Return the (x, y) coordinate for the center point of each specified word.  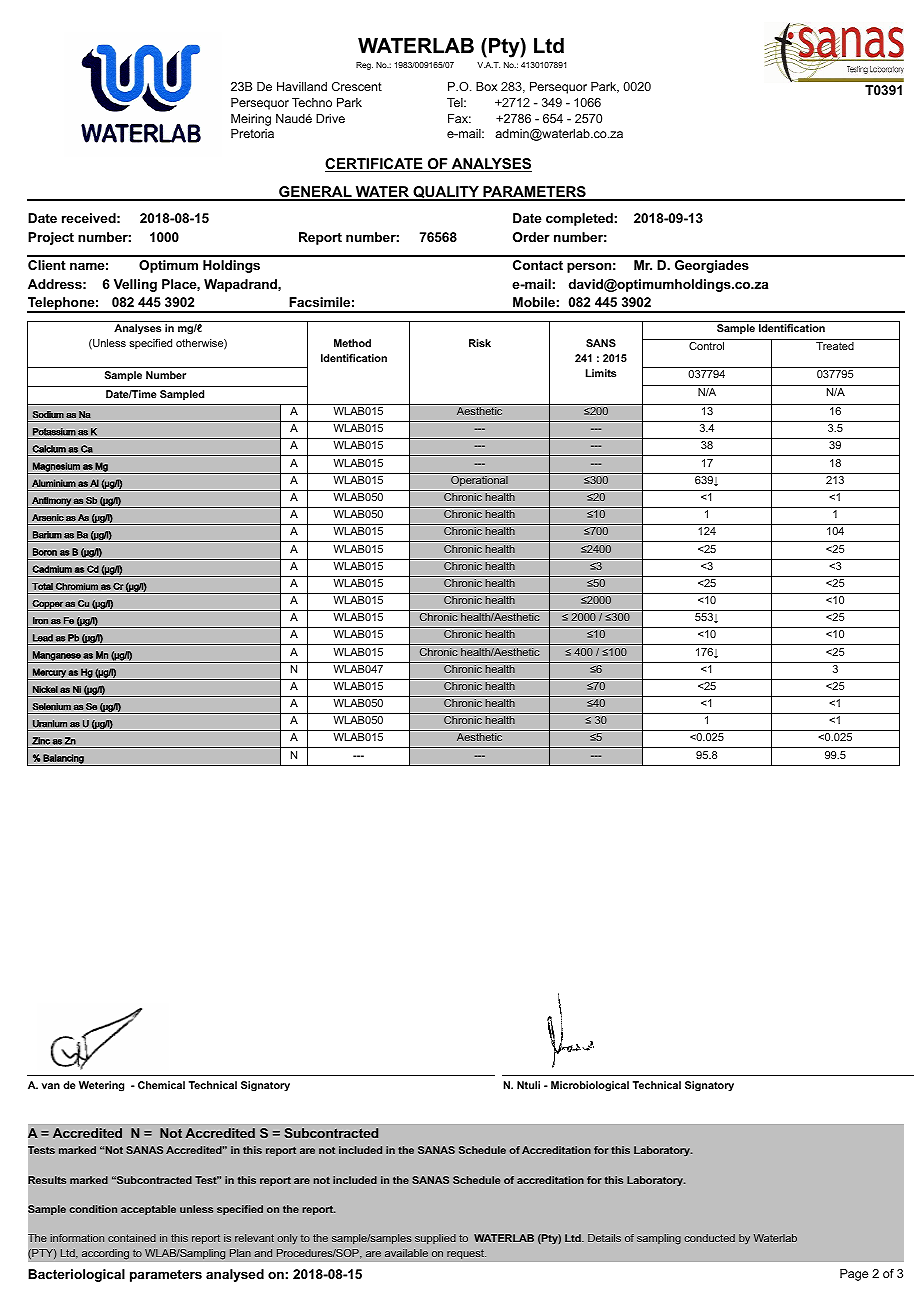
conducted (709, 1238)
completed (579, 219)
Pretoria (252, 133)
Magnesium (56, 468)
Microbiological (590, 1086)
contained (132, 1238)
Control (706, 346)
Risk (480, 343)
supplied (435, 1239)
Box (486, 86)
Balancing (63, 760)
